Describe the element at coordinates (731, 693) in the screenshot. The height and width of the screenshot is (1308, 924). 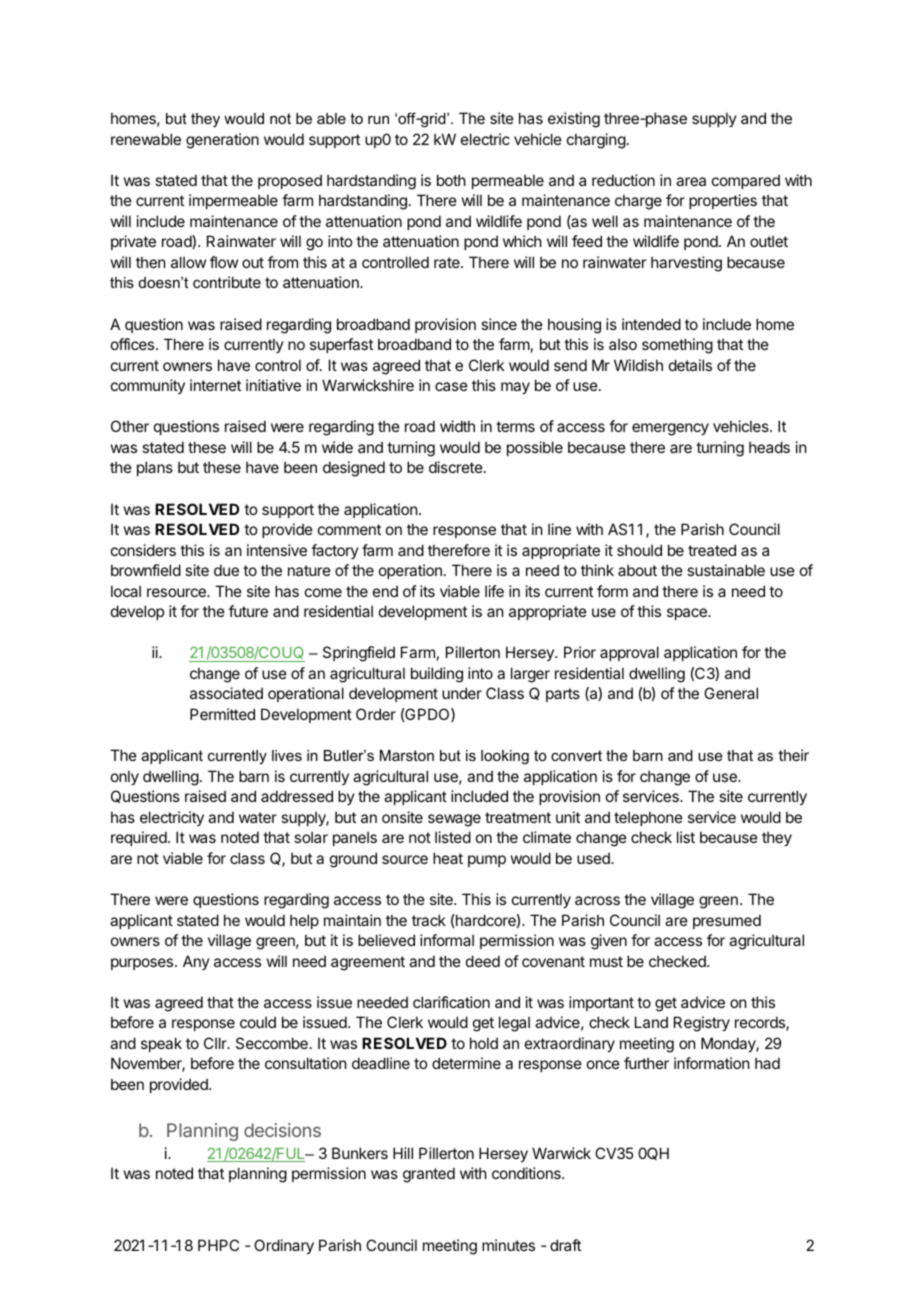
I see `General` at that location.
